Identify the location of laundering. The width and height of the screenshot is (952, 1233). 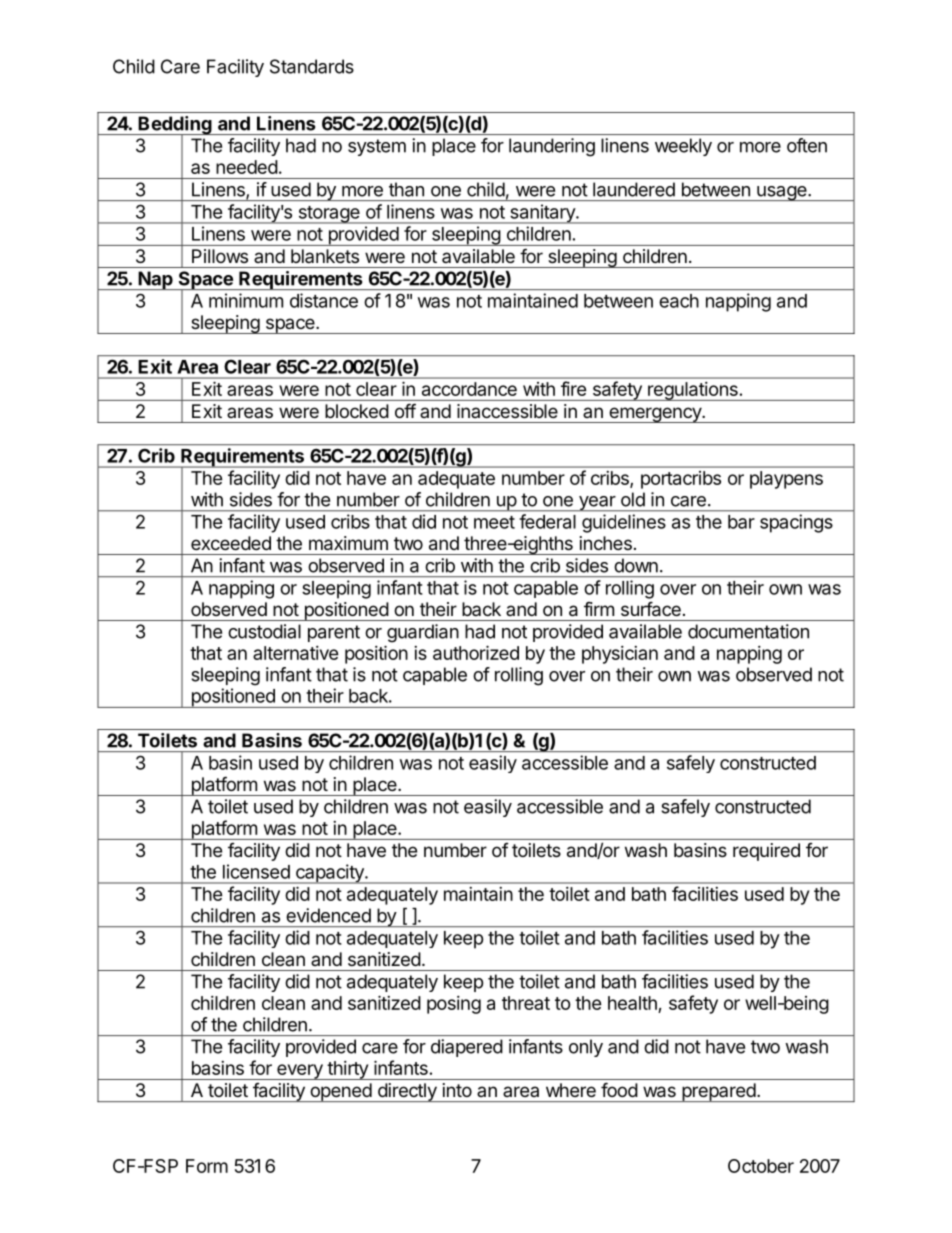
(552, 147).
